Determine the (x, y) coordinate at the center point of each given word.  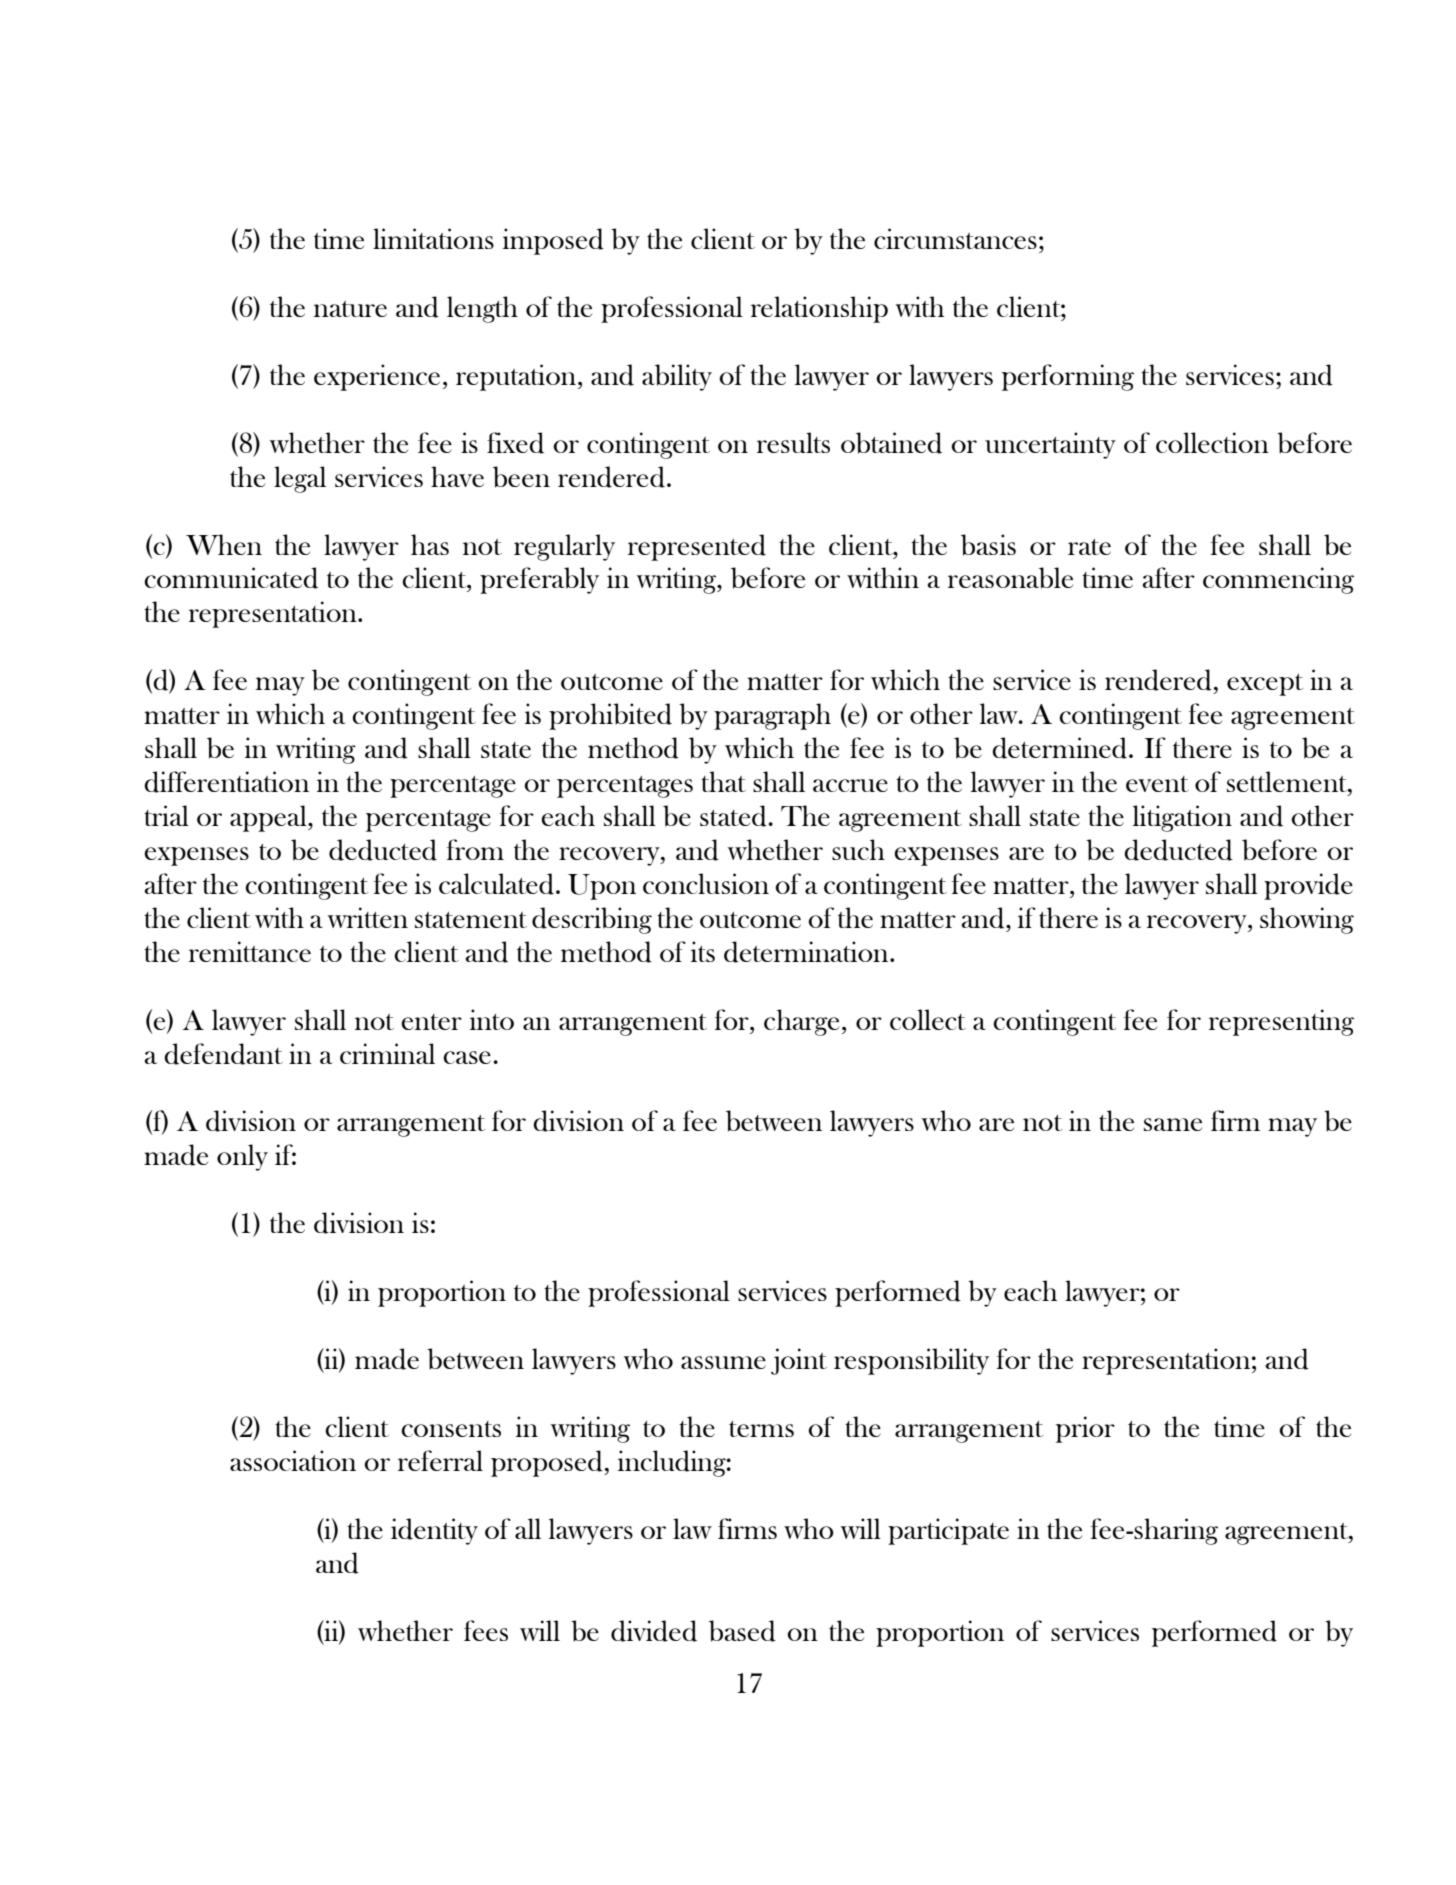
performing (1068, 377)
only (242, 1157)
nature (350, 309)
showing (1307, 920)
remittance (250, 951)
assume (723, 1362)
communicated (231, 578)
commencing (1278, 580)
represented (697, 547)
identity (434, 1531)
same (1173, 1124)
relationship (819, 309)
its (703, 951)
